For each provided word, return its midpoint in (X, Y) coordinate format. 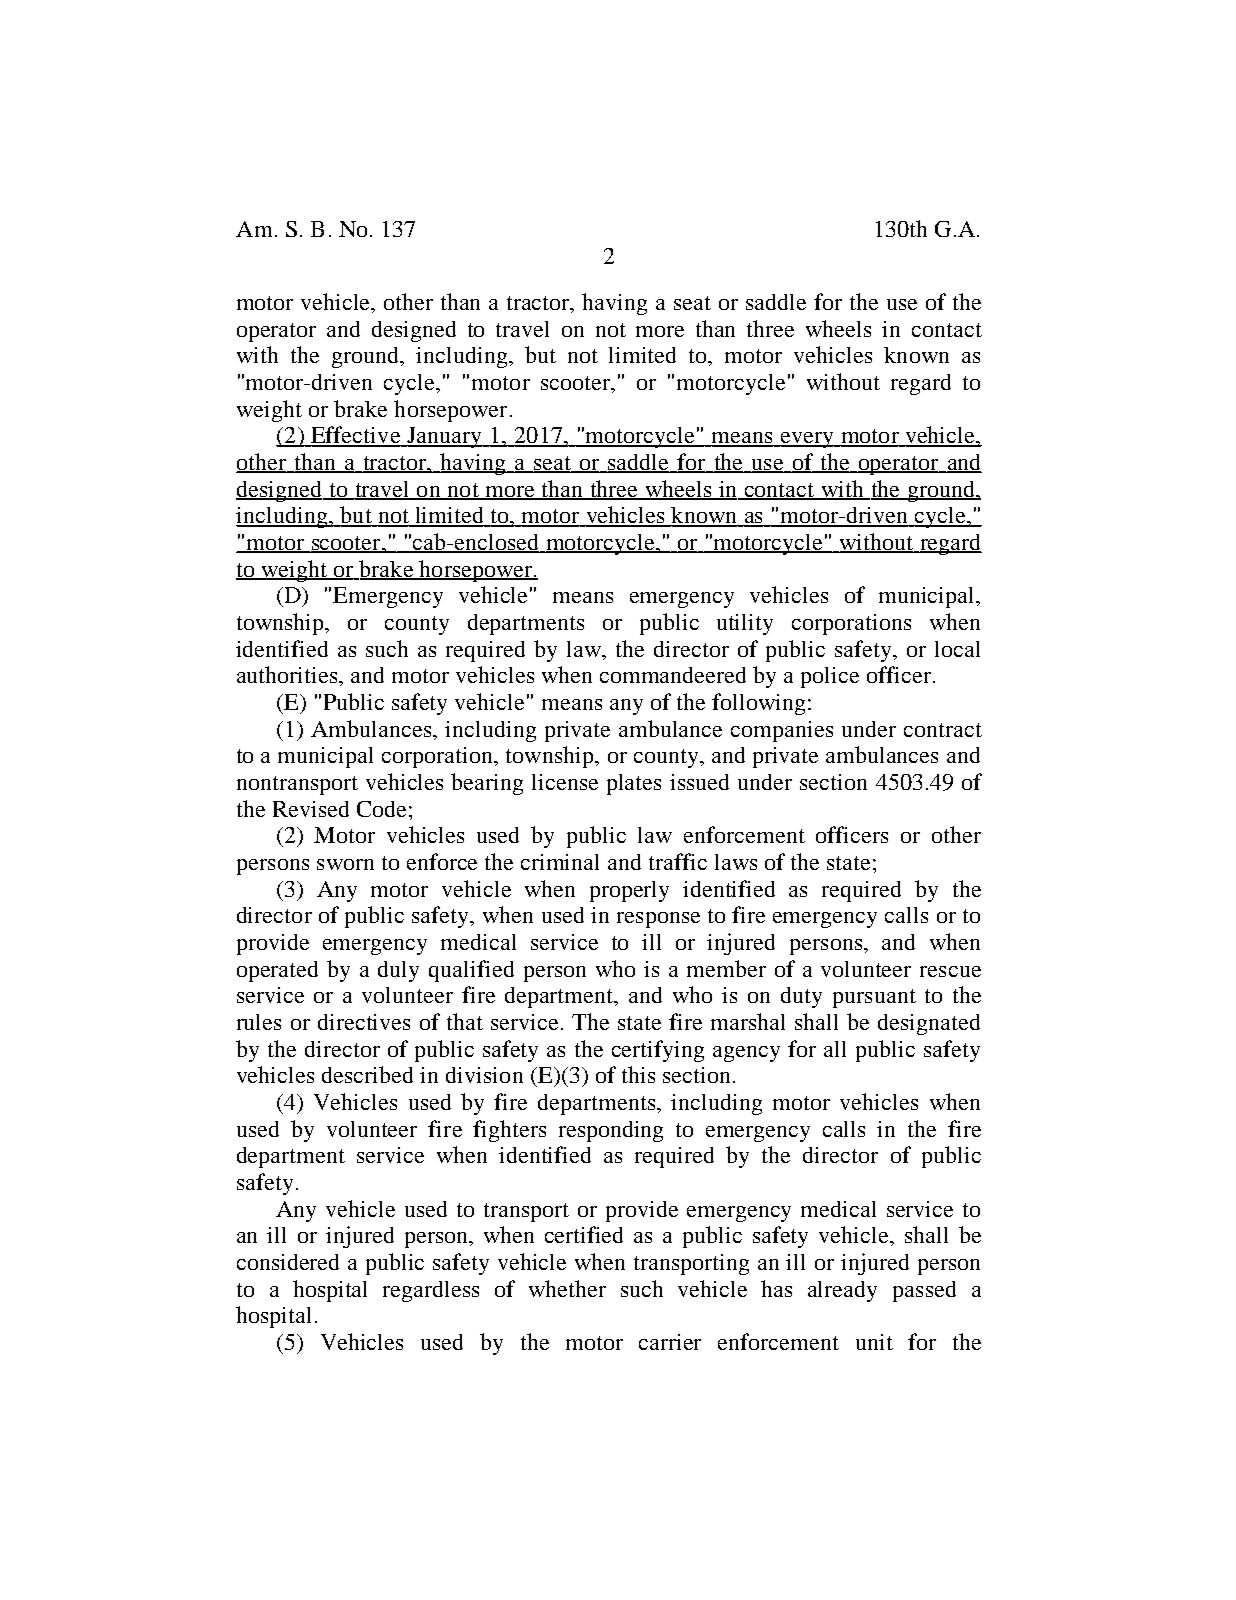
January (444, 437)
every (807, 440)
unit (874, 1342)
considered (288, 1262)
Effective (355, 436)
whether (567, 1288)
